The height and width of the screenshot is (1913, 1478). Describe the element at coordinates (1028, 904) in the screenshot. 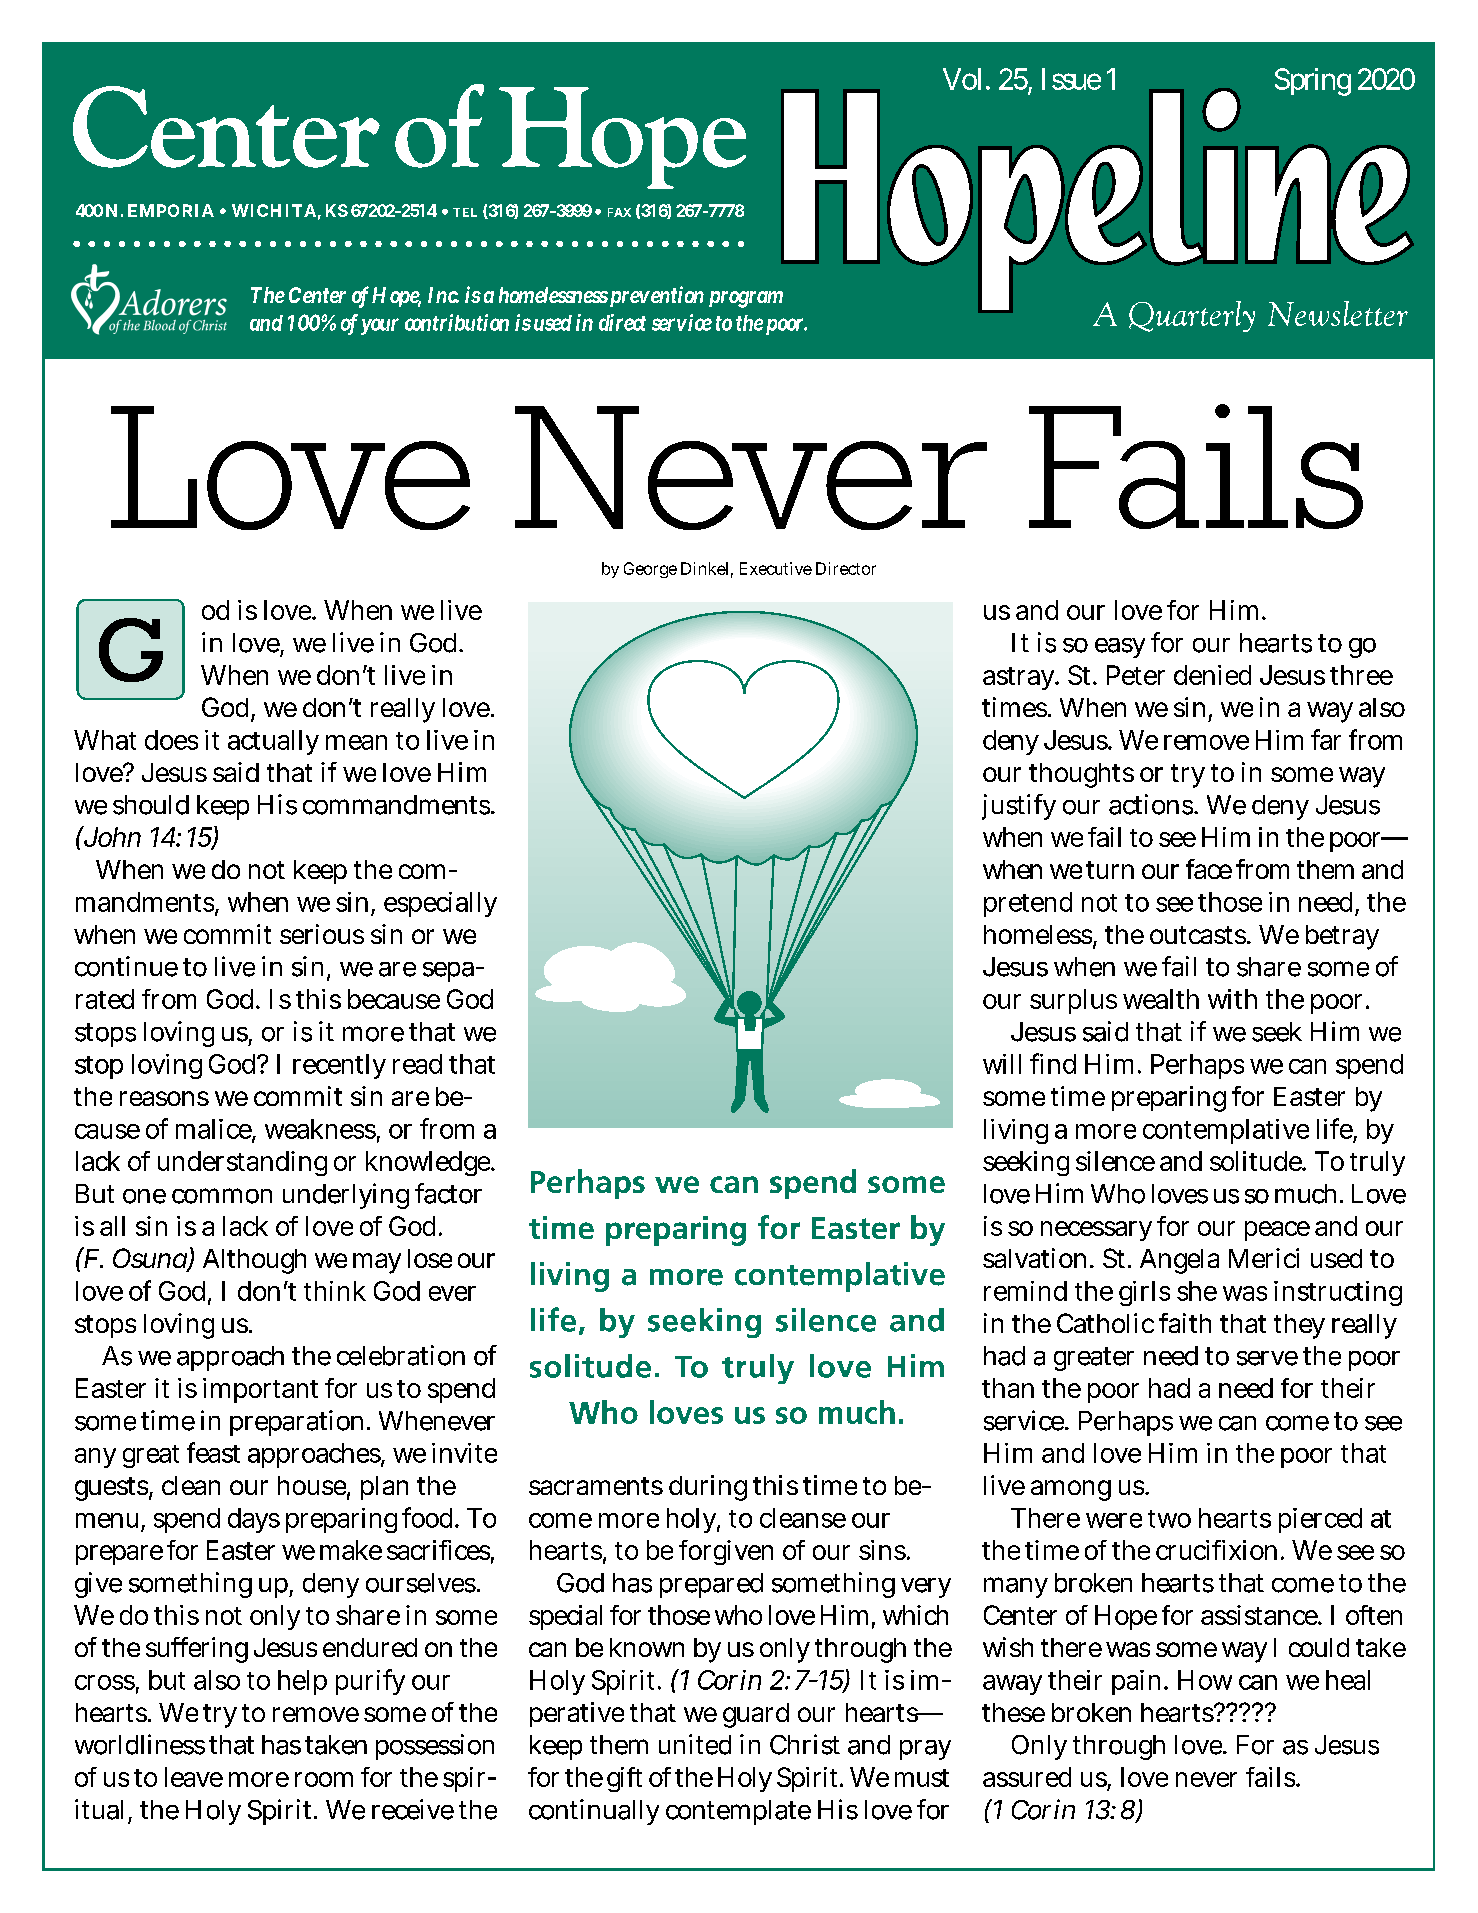

I see `pretend` at that location.
